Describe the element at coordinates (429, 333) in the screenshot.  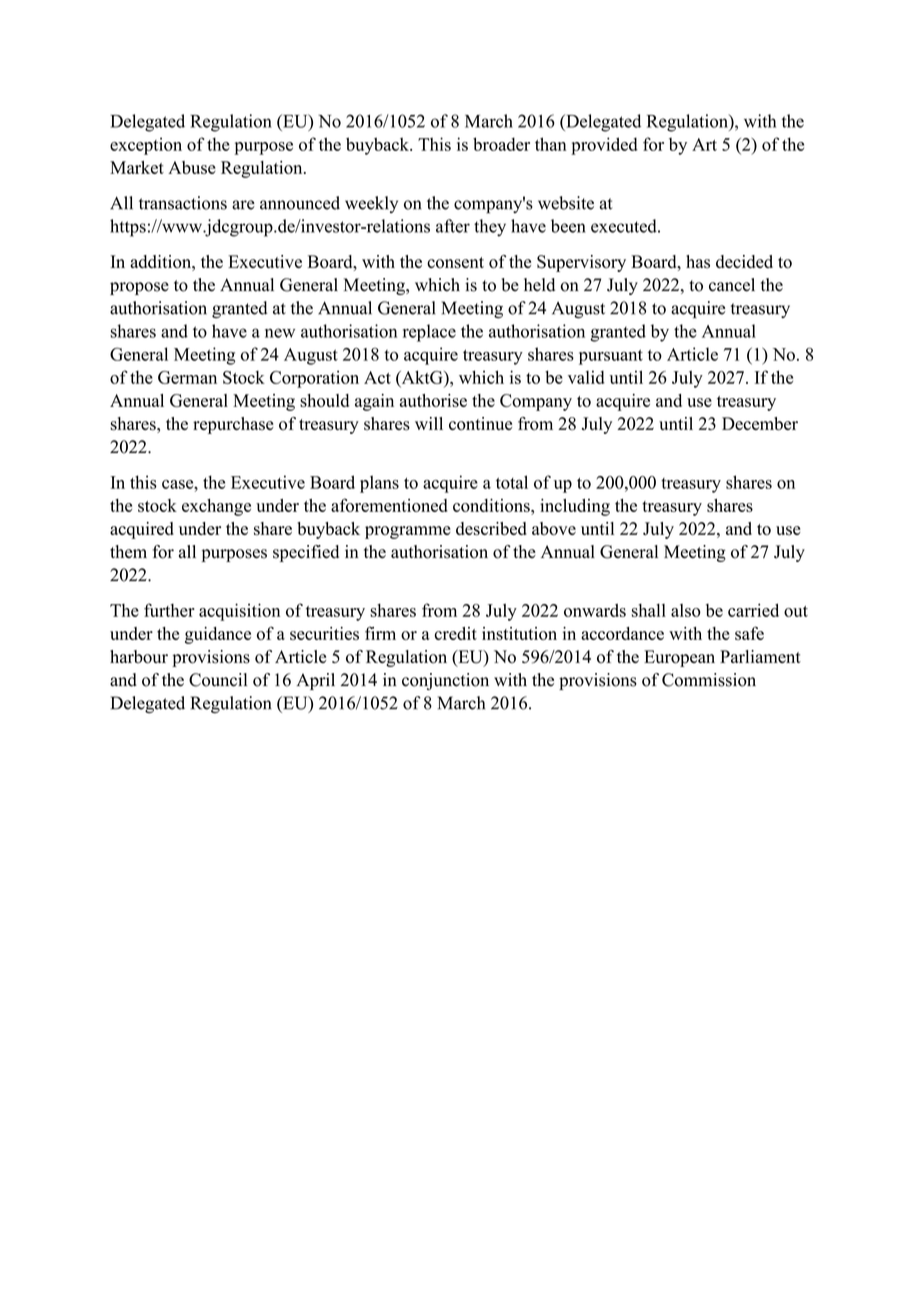
I see `replace` at that location.
